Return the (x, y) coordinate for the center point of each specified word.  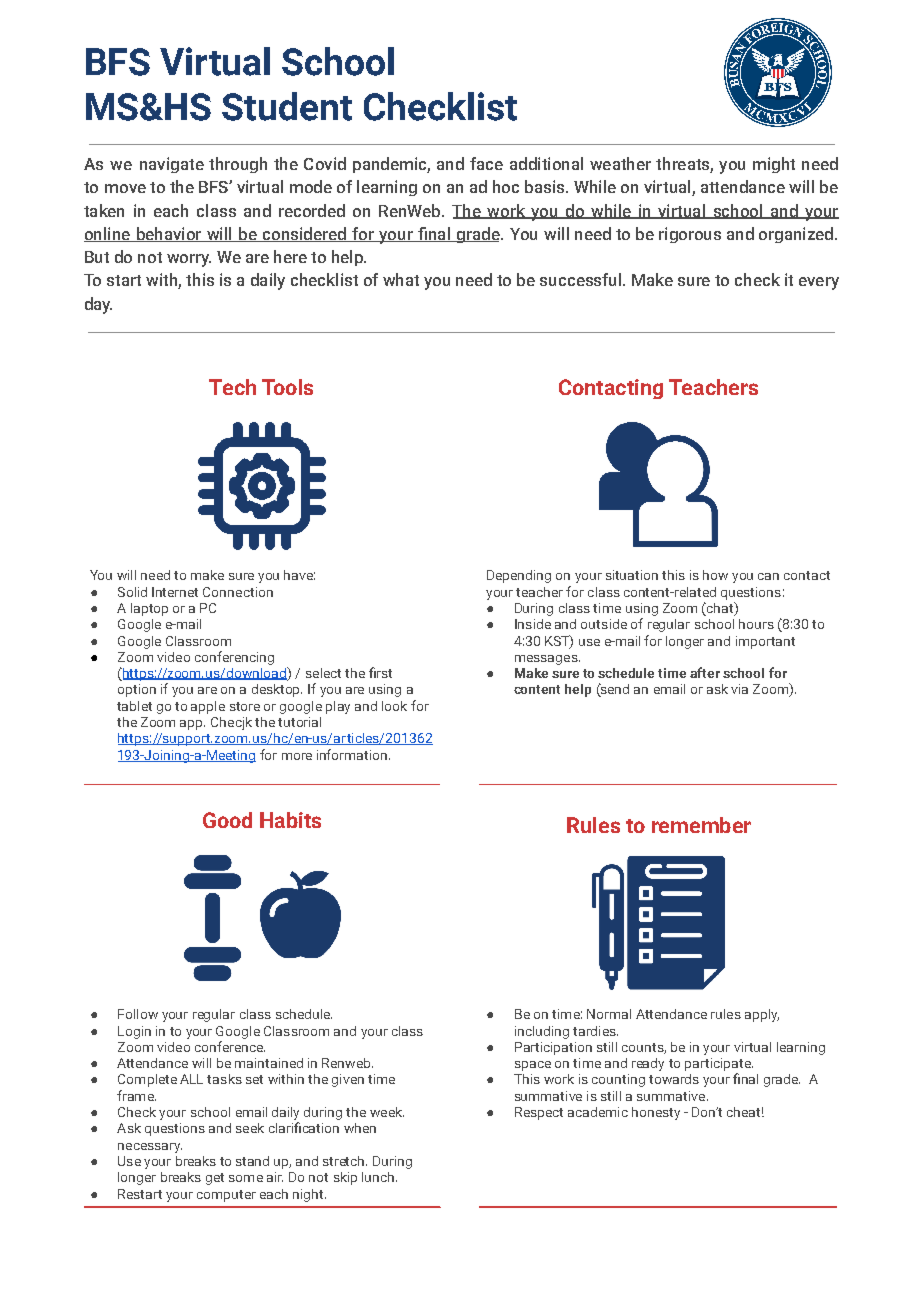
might (774, 165)
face (486, 163)
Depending (519, 576)
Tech (232, 387)
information (353, 754)
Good (227, 820)
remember (701, 825)
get (215, 1179)
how (715, 575)
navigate (172, 165)
